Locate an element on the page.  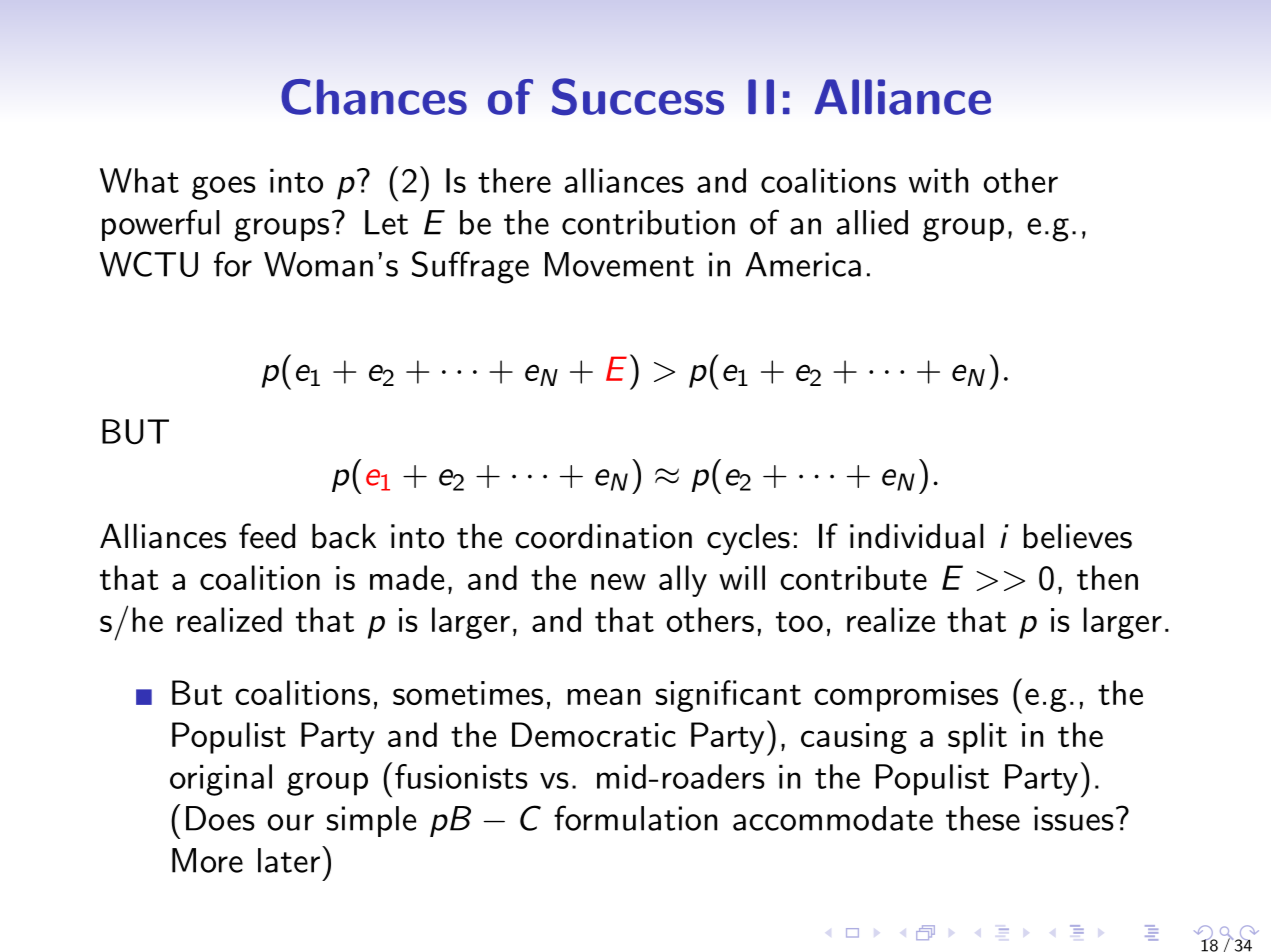
America is located at coordinates (803, 264).
